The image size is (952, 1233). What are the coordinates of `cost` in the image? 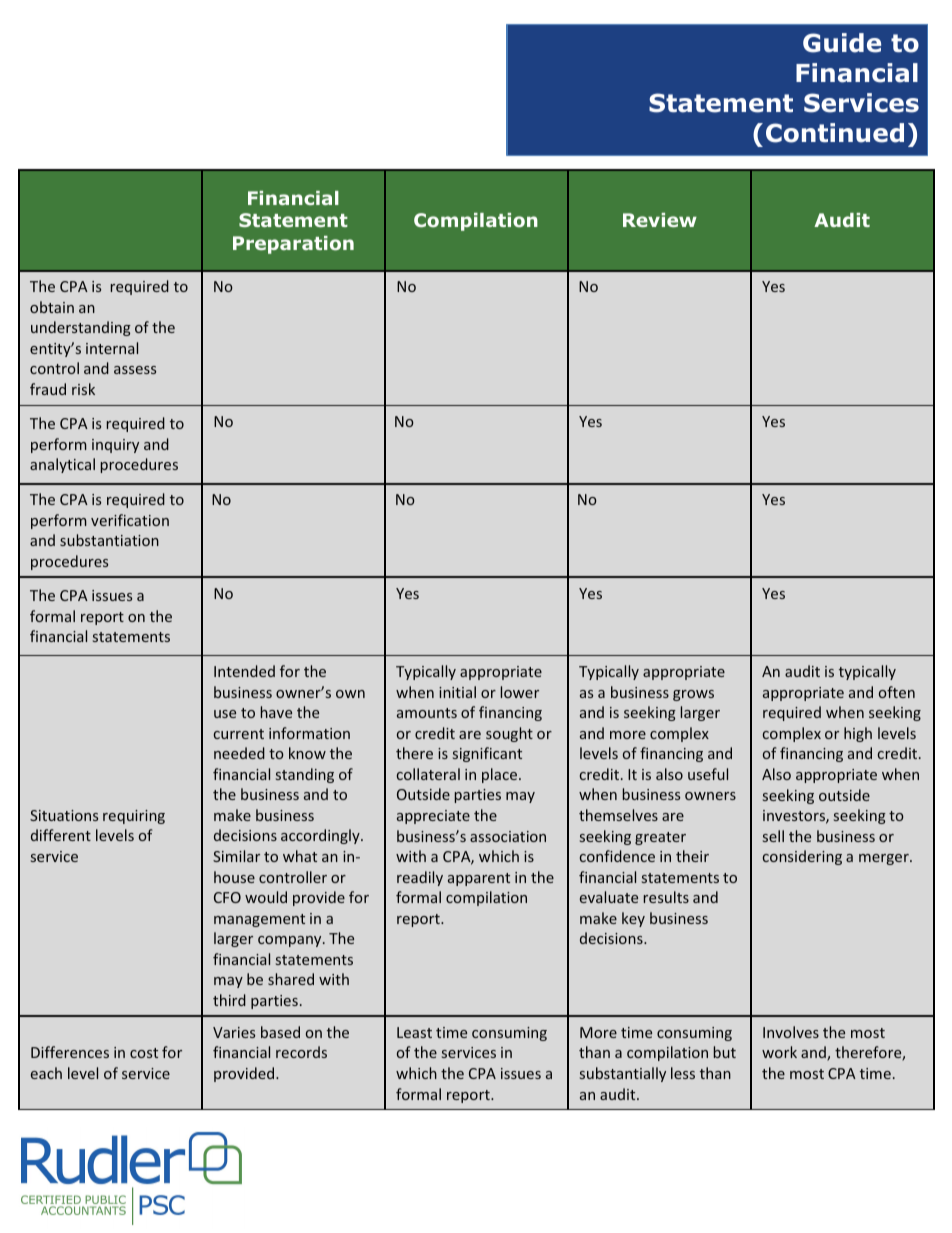 It's located at (144, 1053).
